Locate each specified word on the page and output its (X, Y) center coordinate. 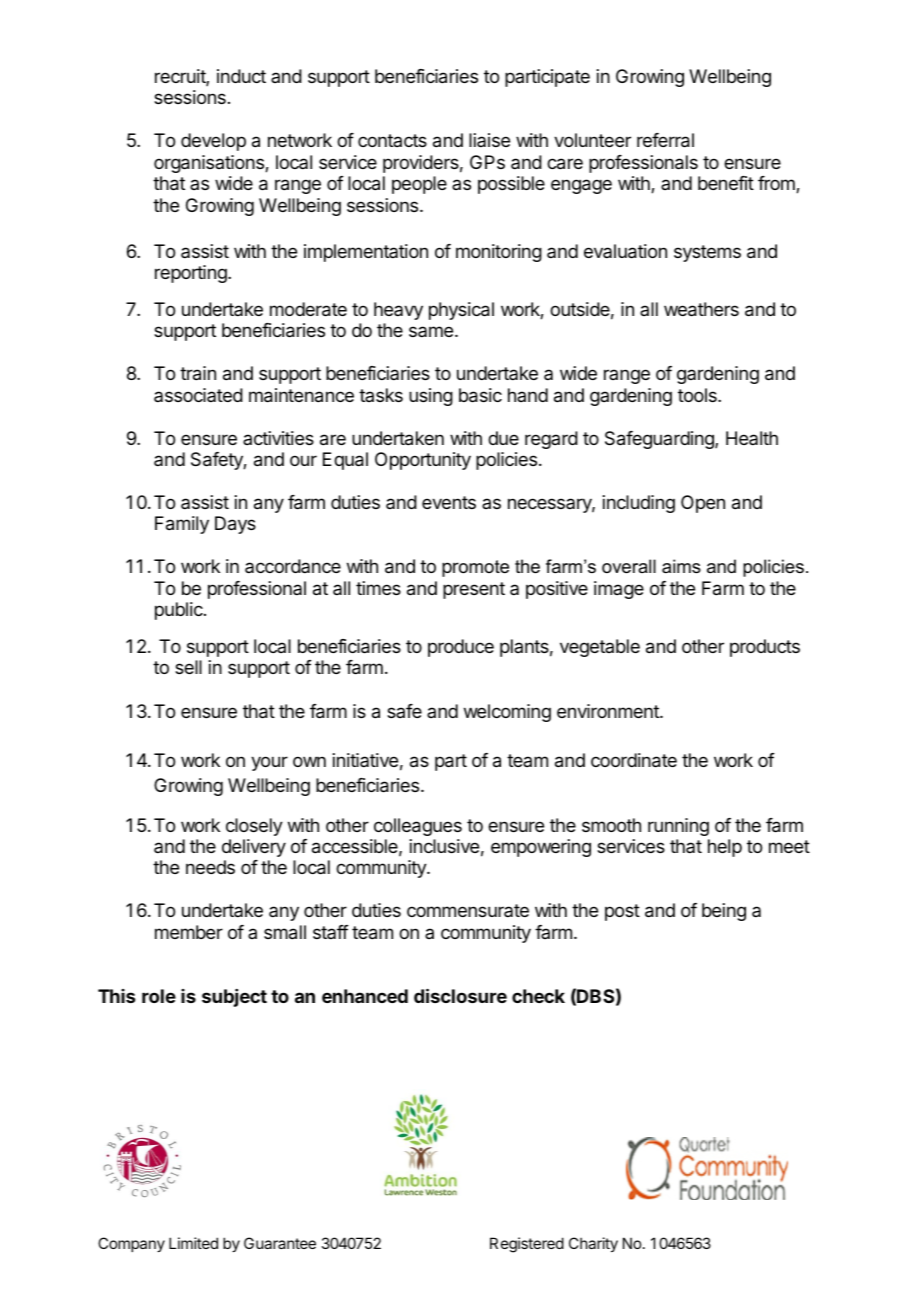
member (189, 932)
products (765, 648)
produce (461, 648)
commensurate (468, 910)
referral (665, 140)
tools (698, 395)
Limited (193, 1243)
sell (188, 667)
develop (213, 142)
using (431, 397)
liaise (489, 140)
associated (198, 395)
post (622, 912)
